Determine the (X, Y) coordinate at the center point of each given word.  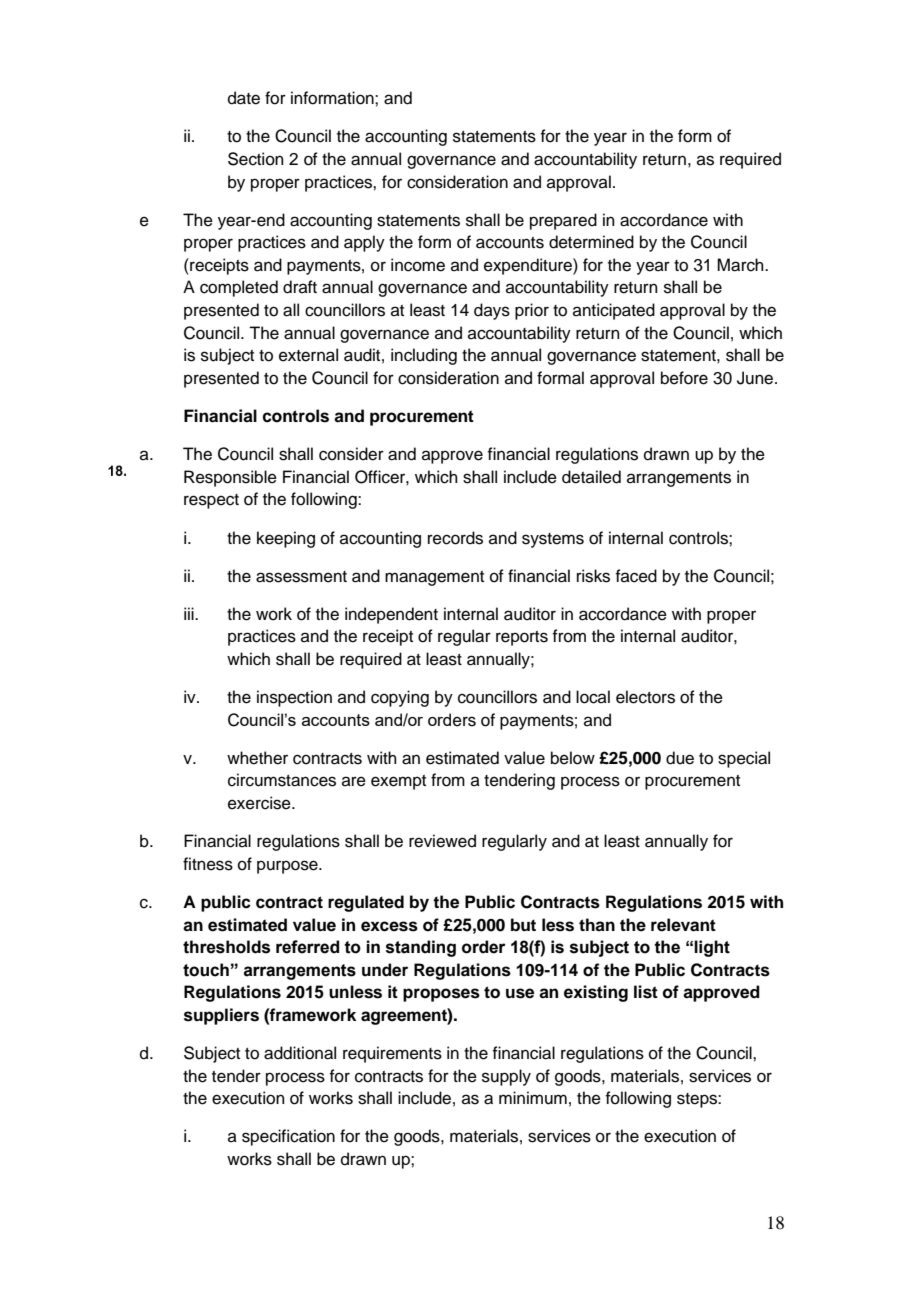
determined (591, 242)
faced (636, 576)
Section (256, 159)
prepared (563, 221)
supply (506, 1077)
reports (522, 638)
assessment (301, 577)
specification (288, 1137)
